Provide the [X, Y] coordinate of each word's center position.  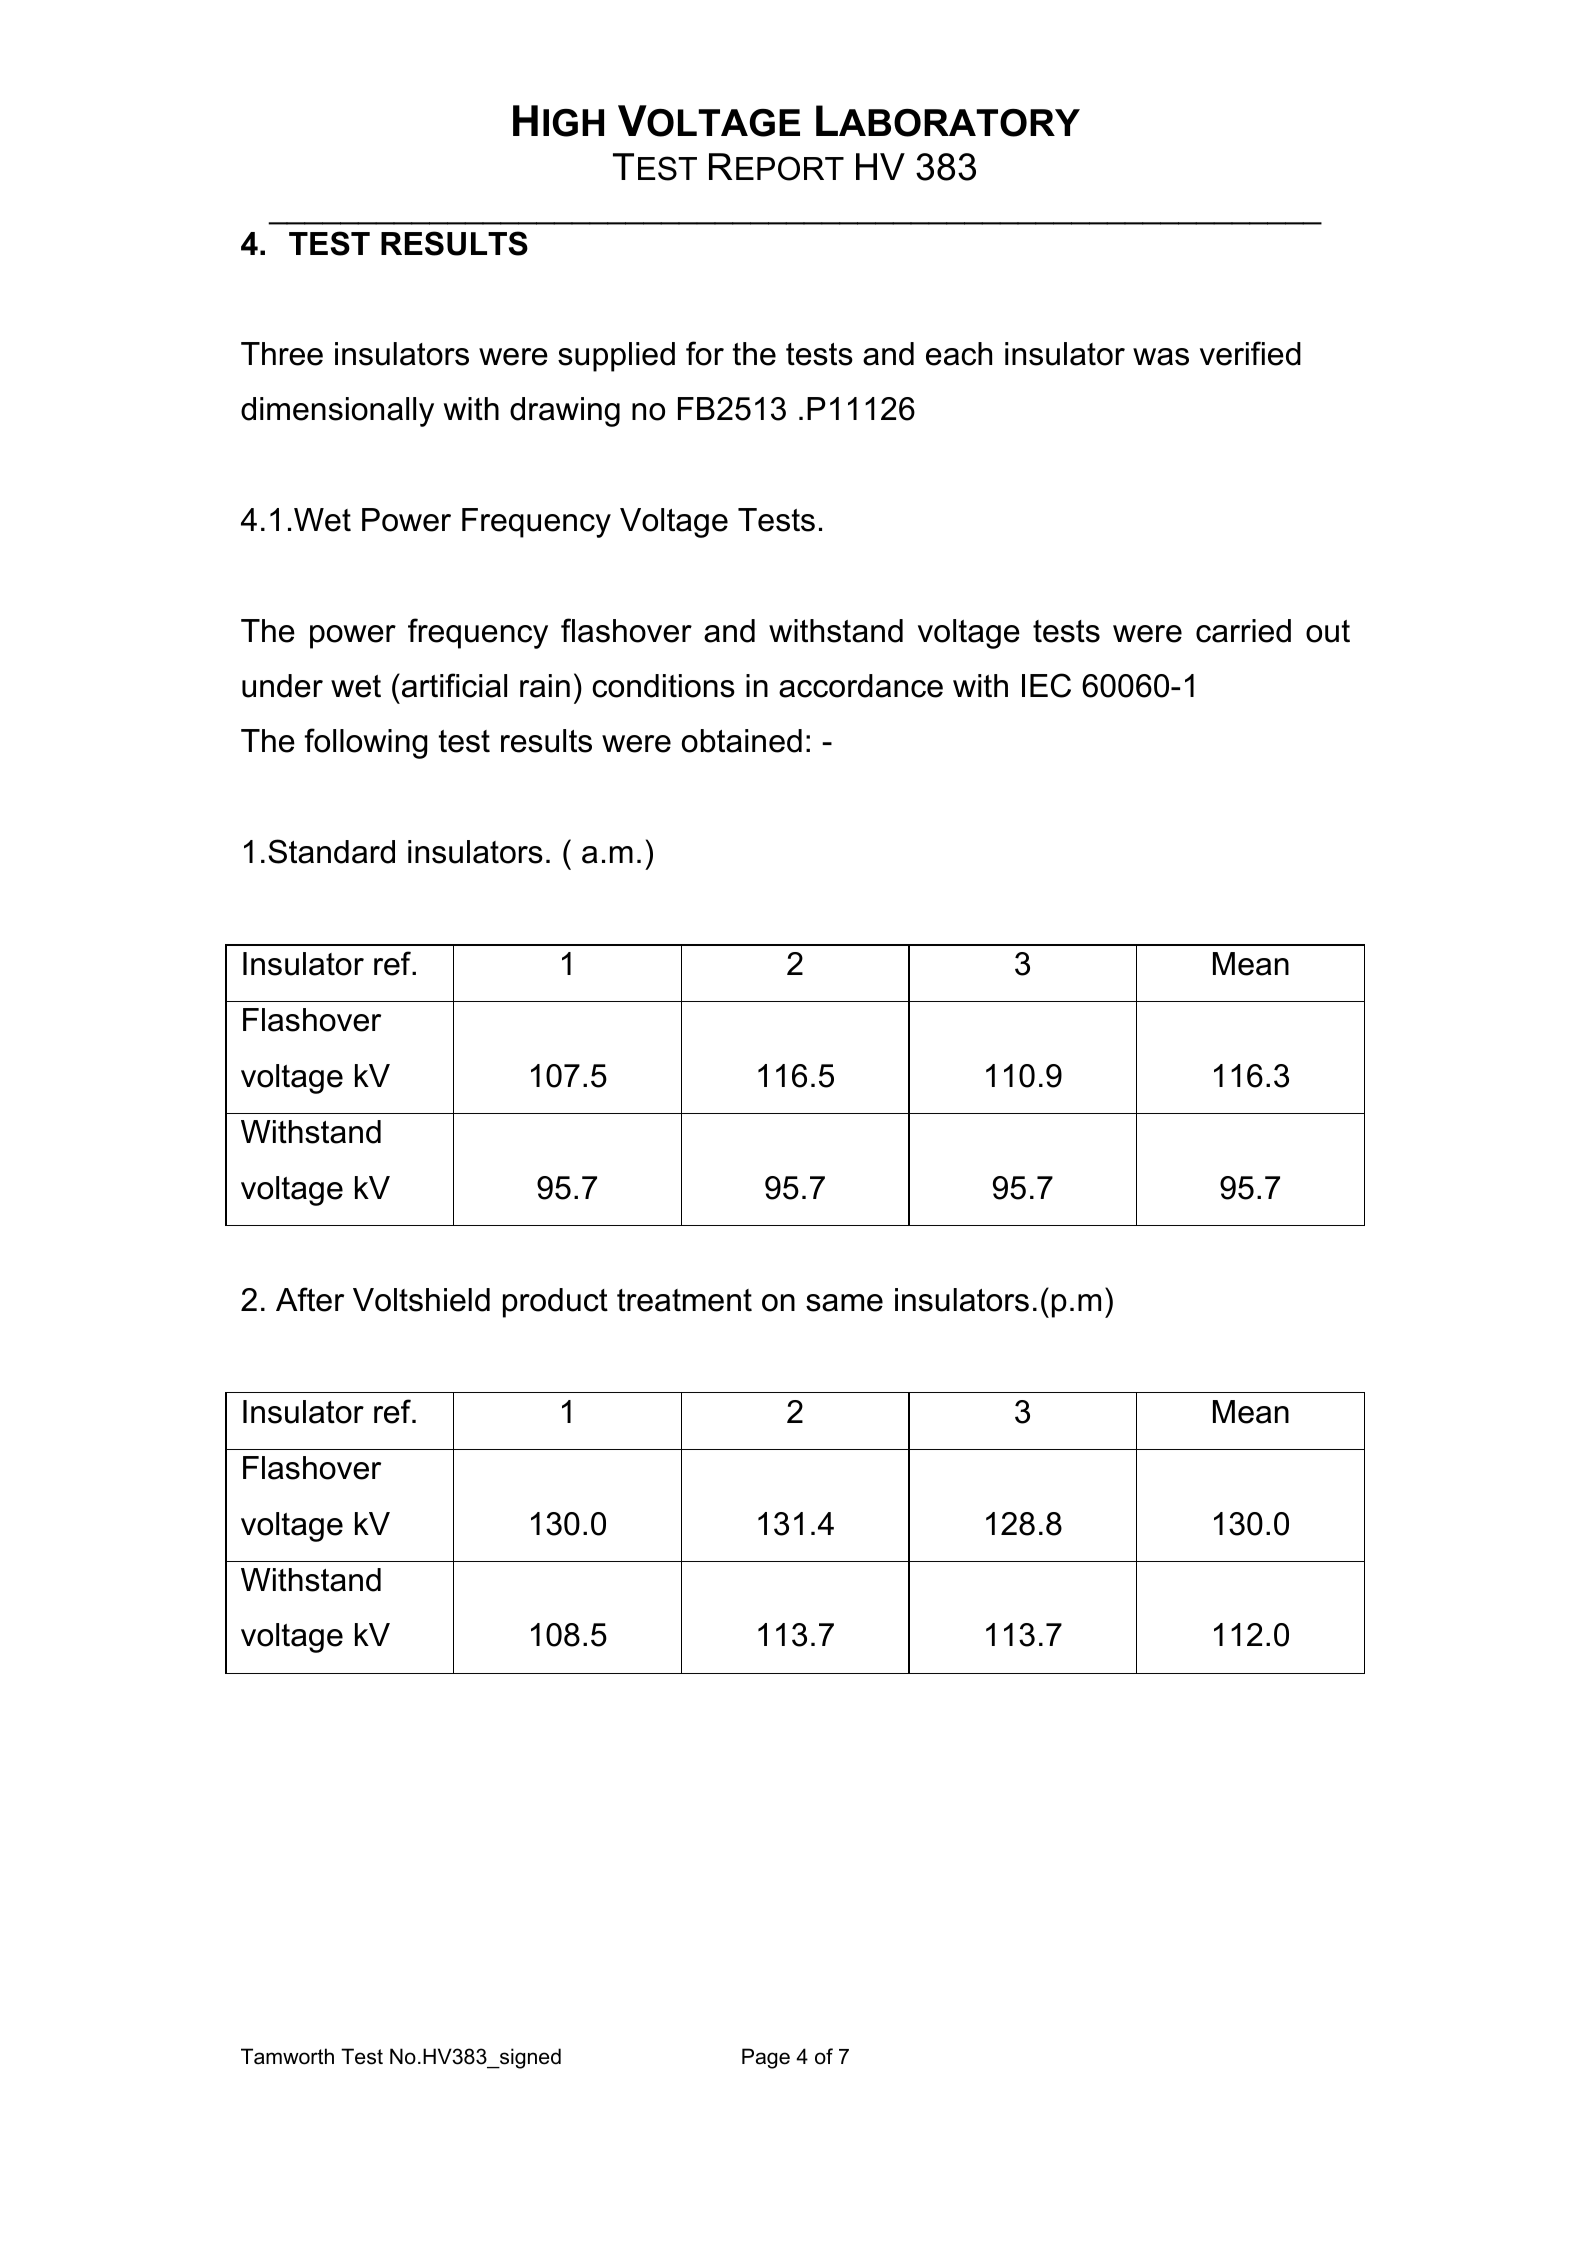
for [705, 353]
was [1161, 357]
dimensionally [337, 412]
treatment [684, 1300]
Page [766, 2058]
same [844, 1303]
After [310, 1299]
